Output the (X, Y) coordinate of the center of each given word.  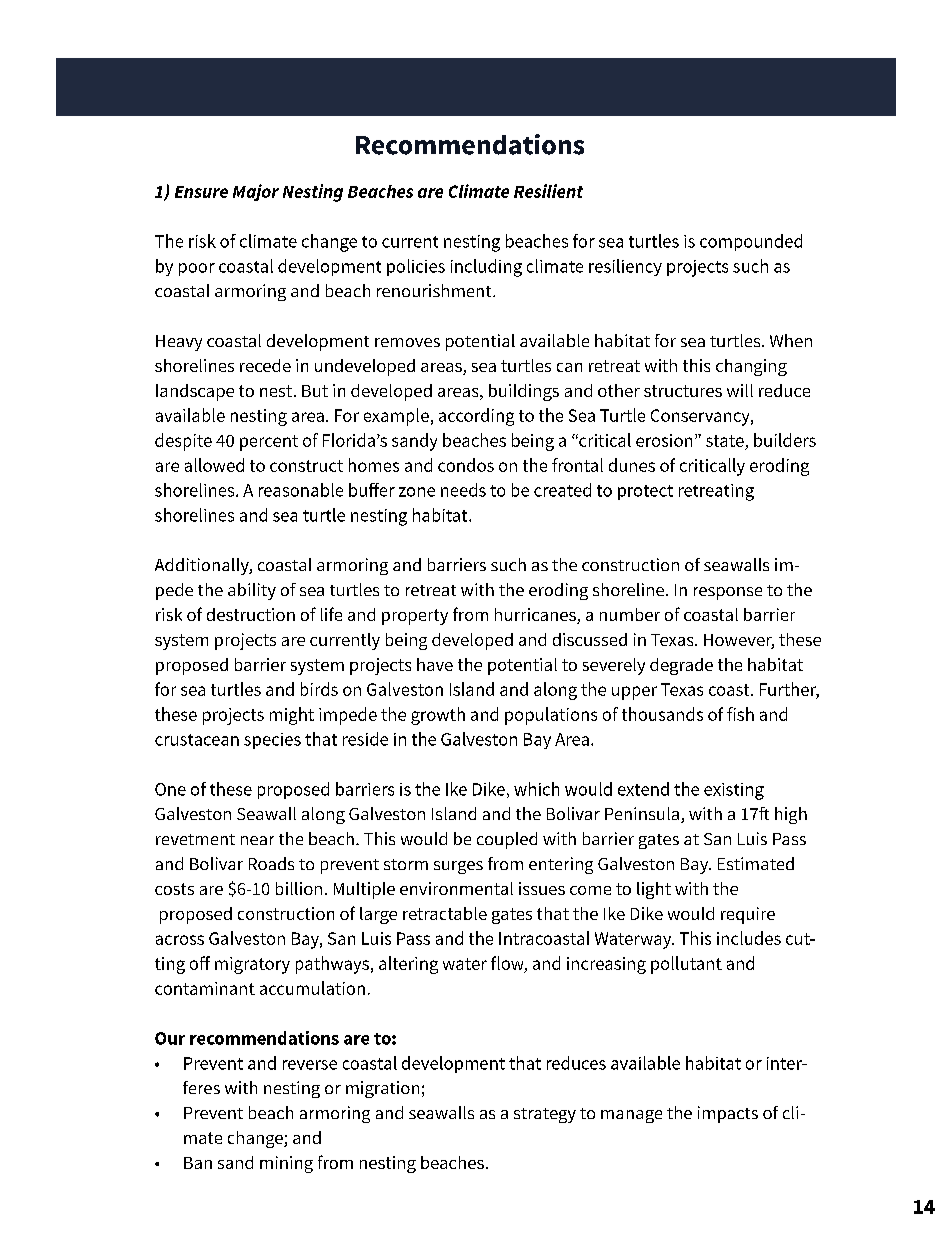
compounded (751, 242)
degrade (681, 666)
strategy (545, 1115)
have (435, 664)
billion (299, 888)
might (292, 716)
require (748, 915)
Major (256, 192)
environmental (456, 888)
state (725, 441)
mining (286, 1164)
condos (466, 465)
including (486, 268)
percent (269, 443)
